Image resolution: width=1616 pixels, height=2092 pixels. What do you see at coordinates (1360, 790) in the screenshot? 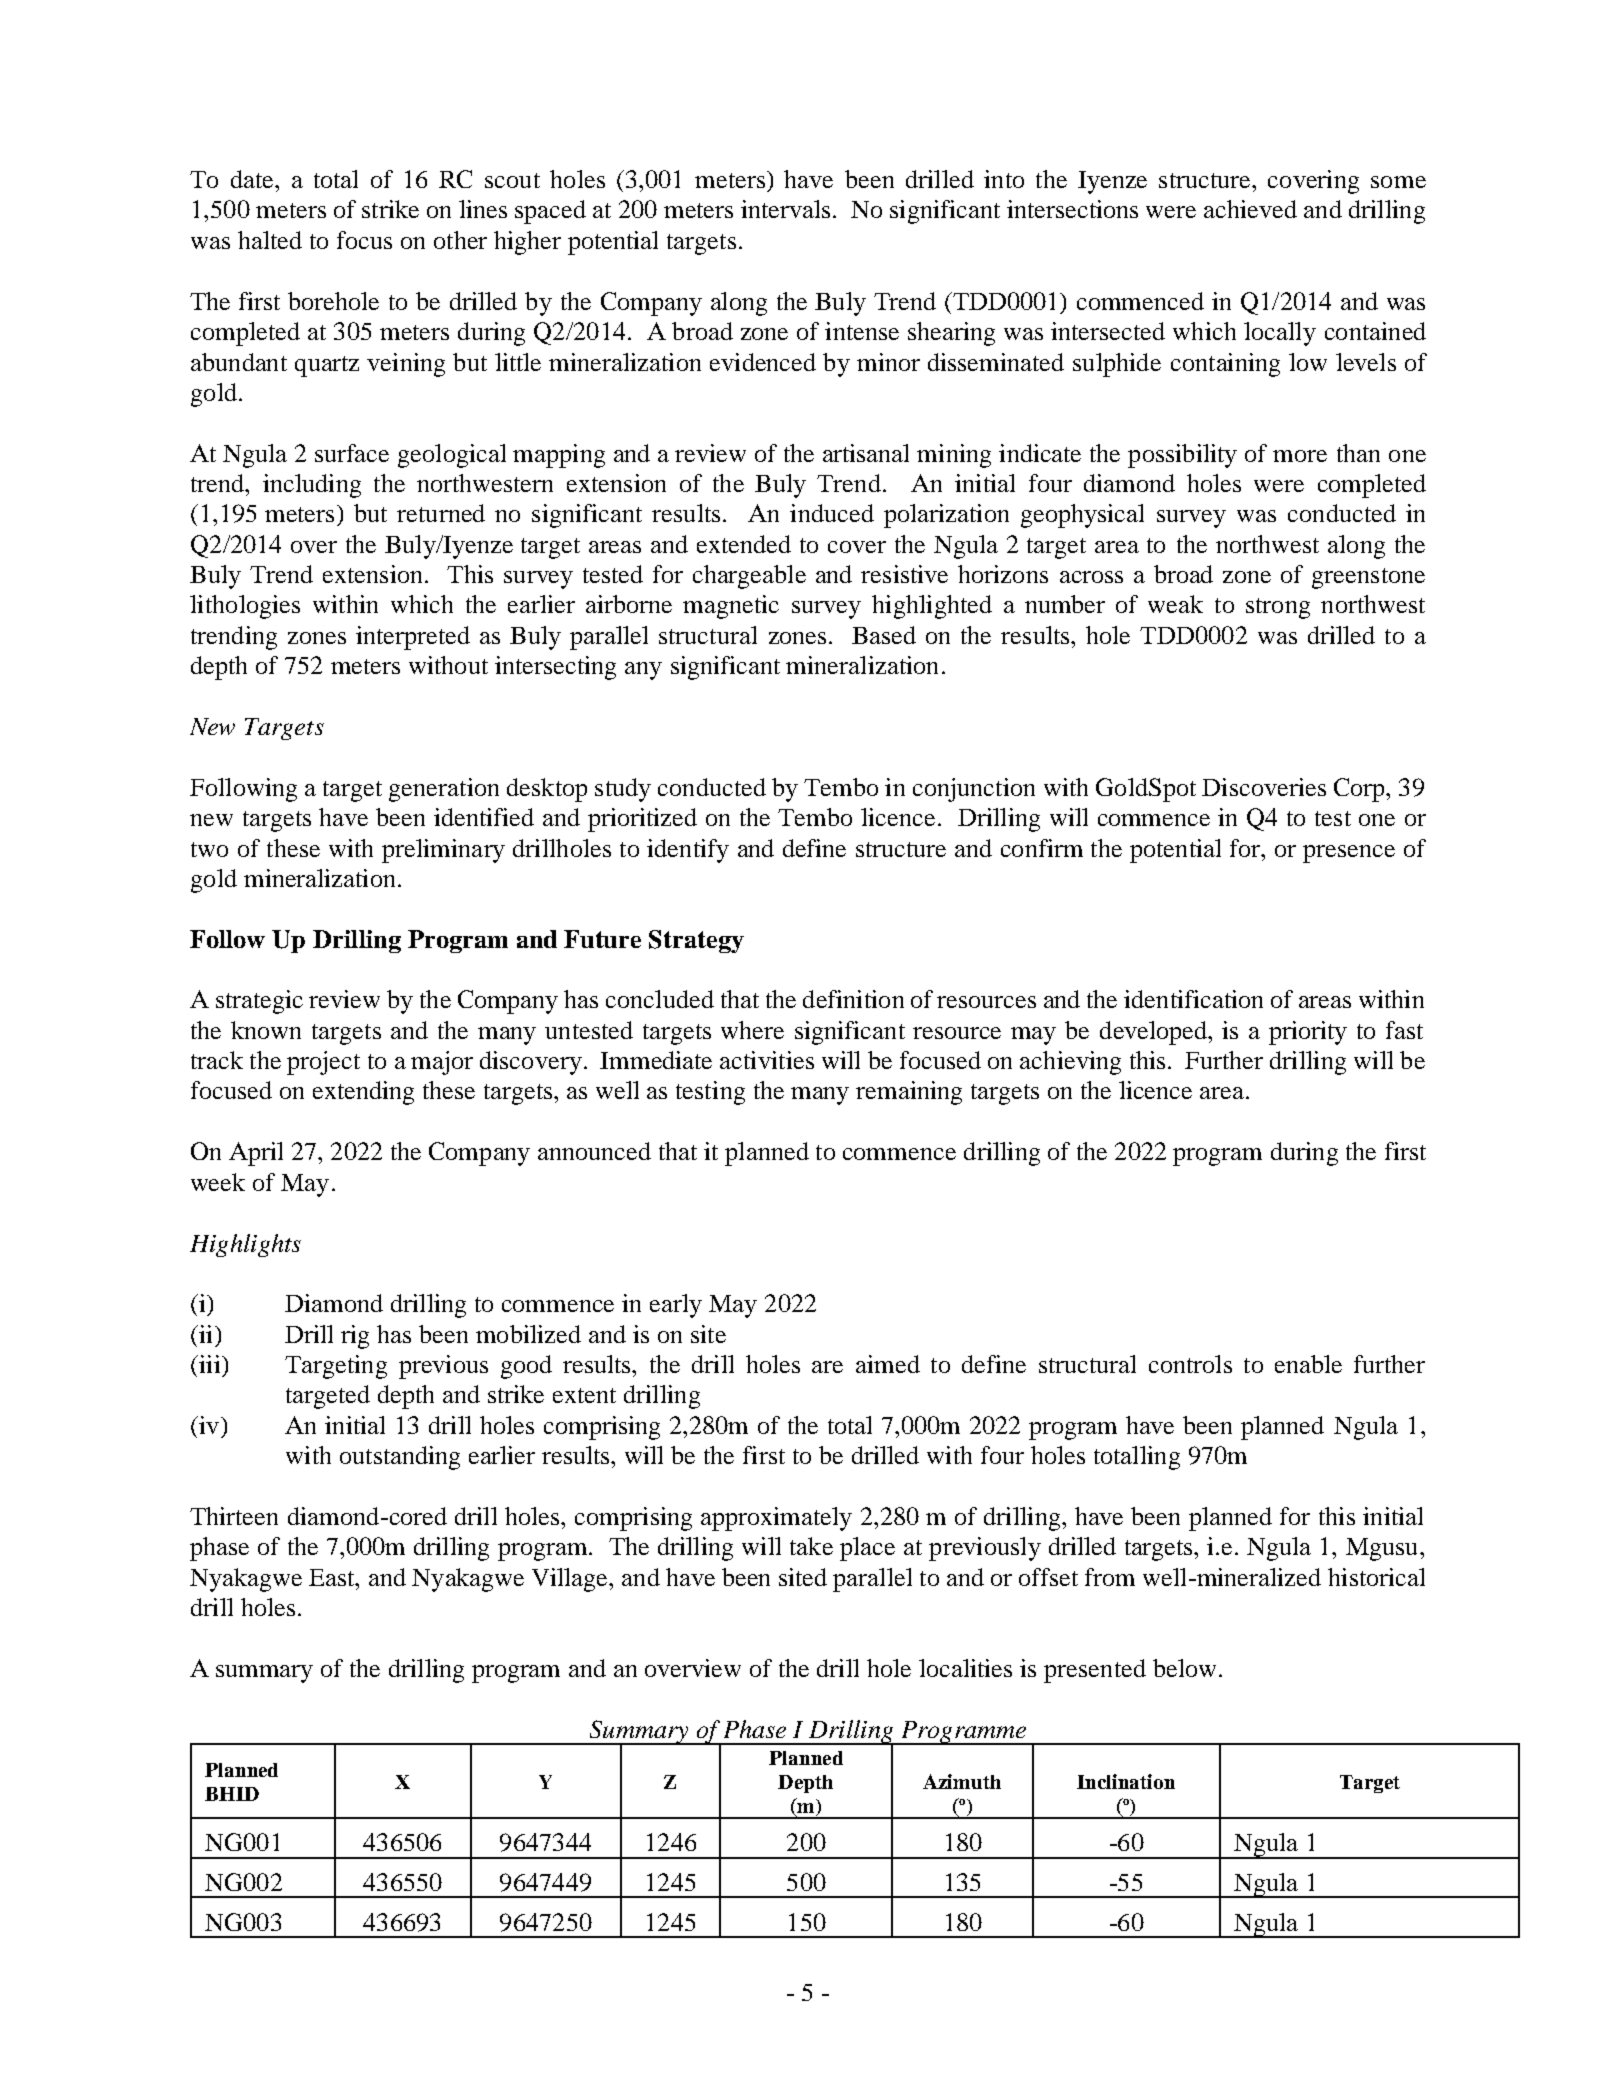
I see `Corp` at bounding box center [1360, 790].
